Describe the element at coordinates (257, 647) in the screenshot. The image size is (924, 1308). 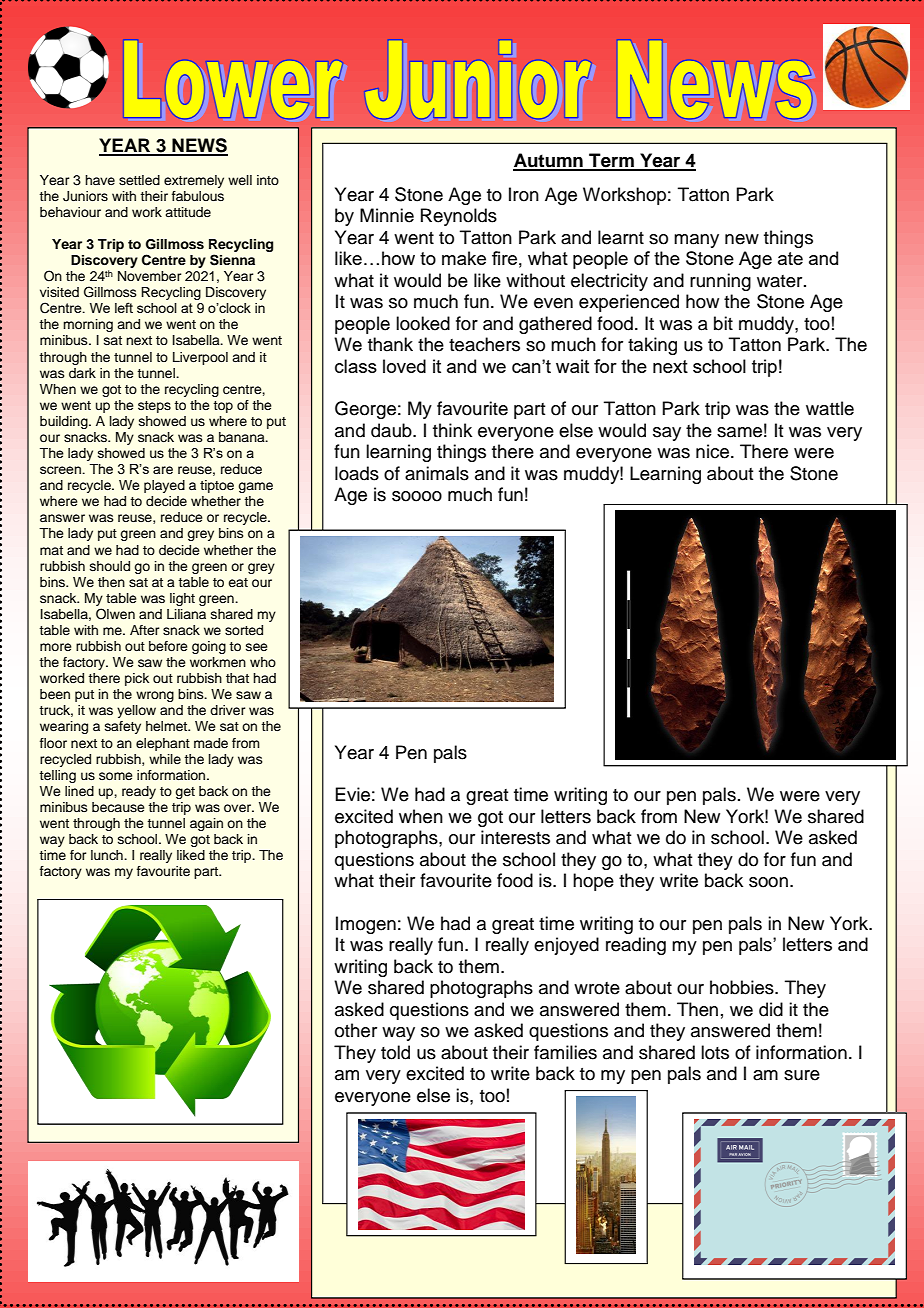
I see `see` at that location.
